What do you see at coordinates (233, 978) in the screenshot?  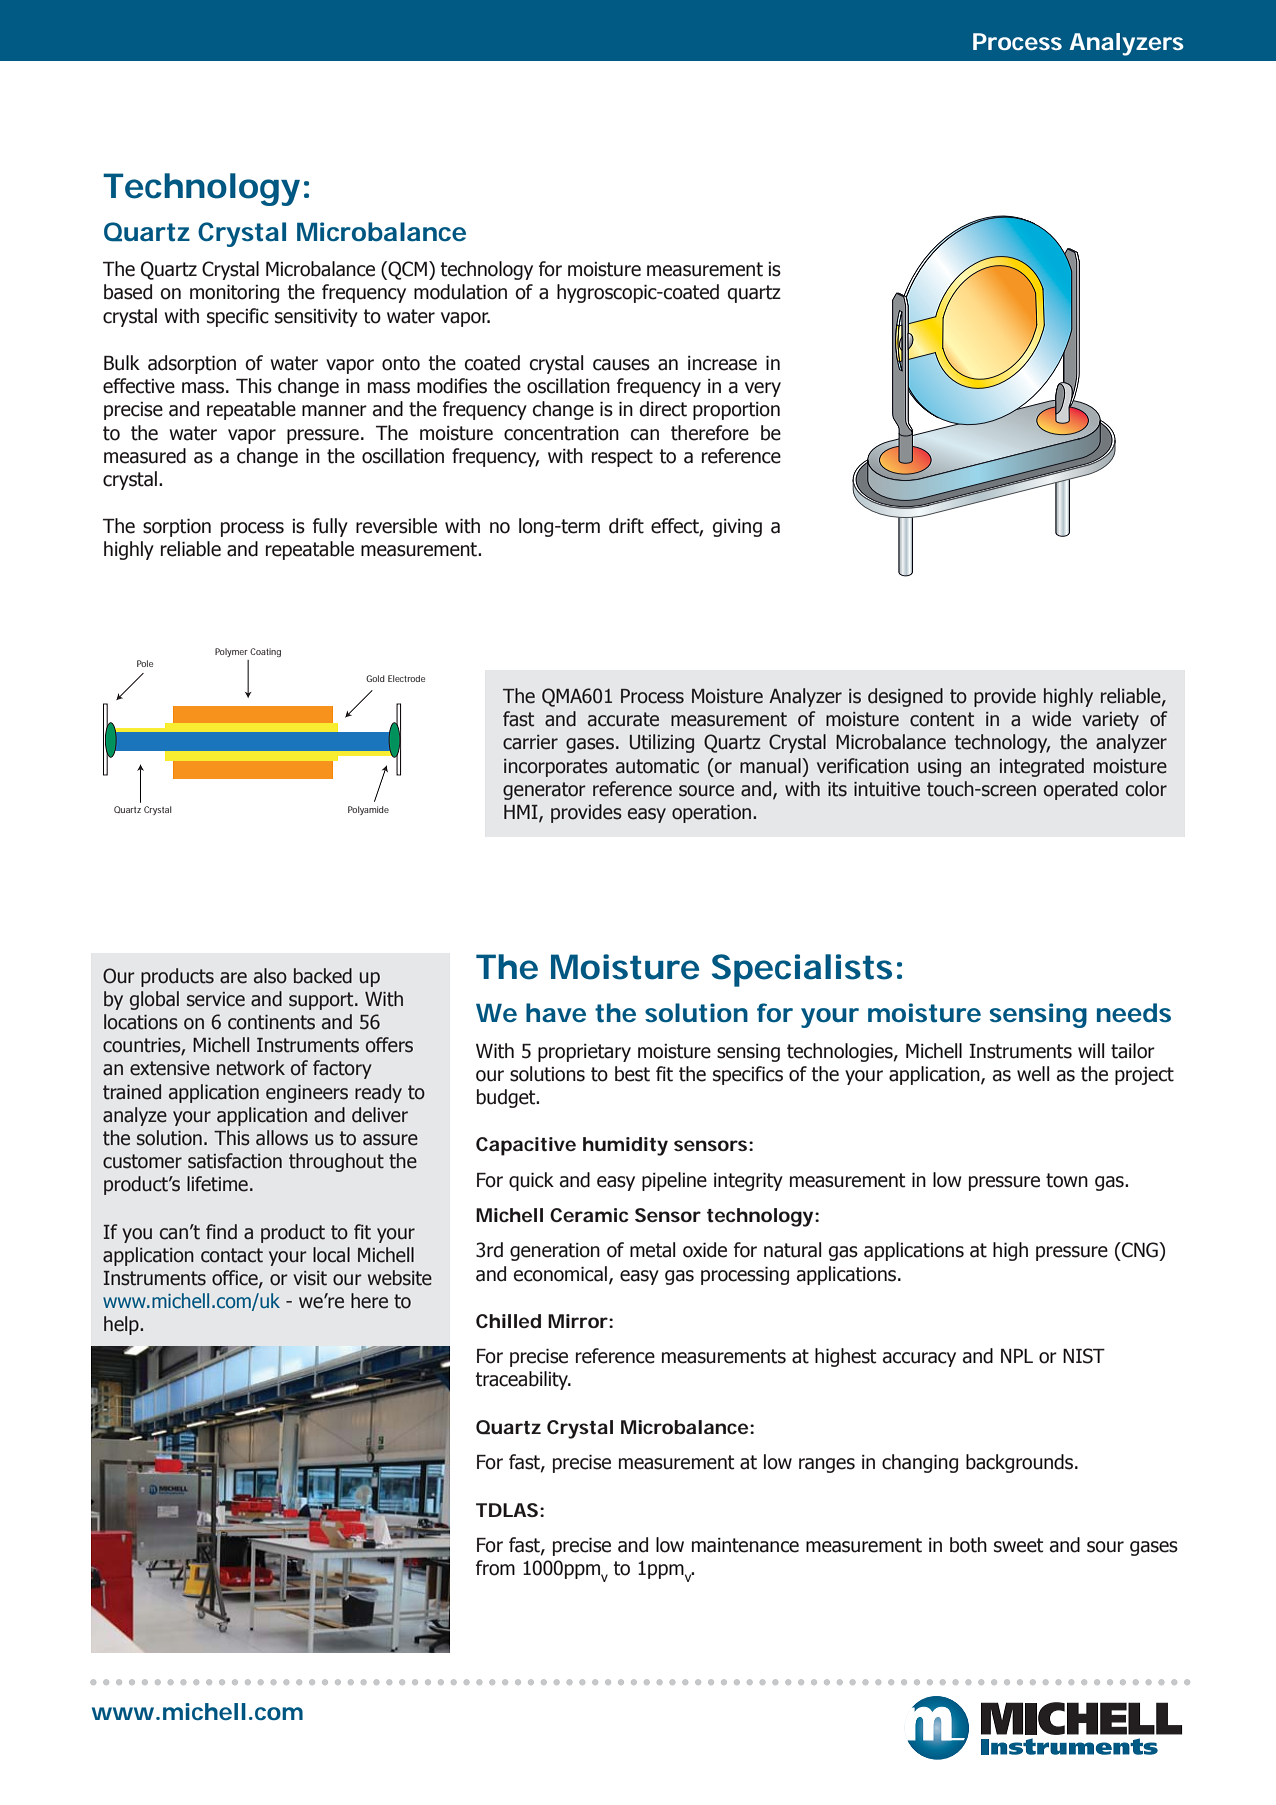 I see `are` at bounding box center [233, 978].
